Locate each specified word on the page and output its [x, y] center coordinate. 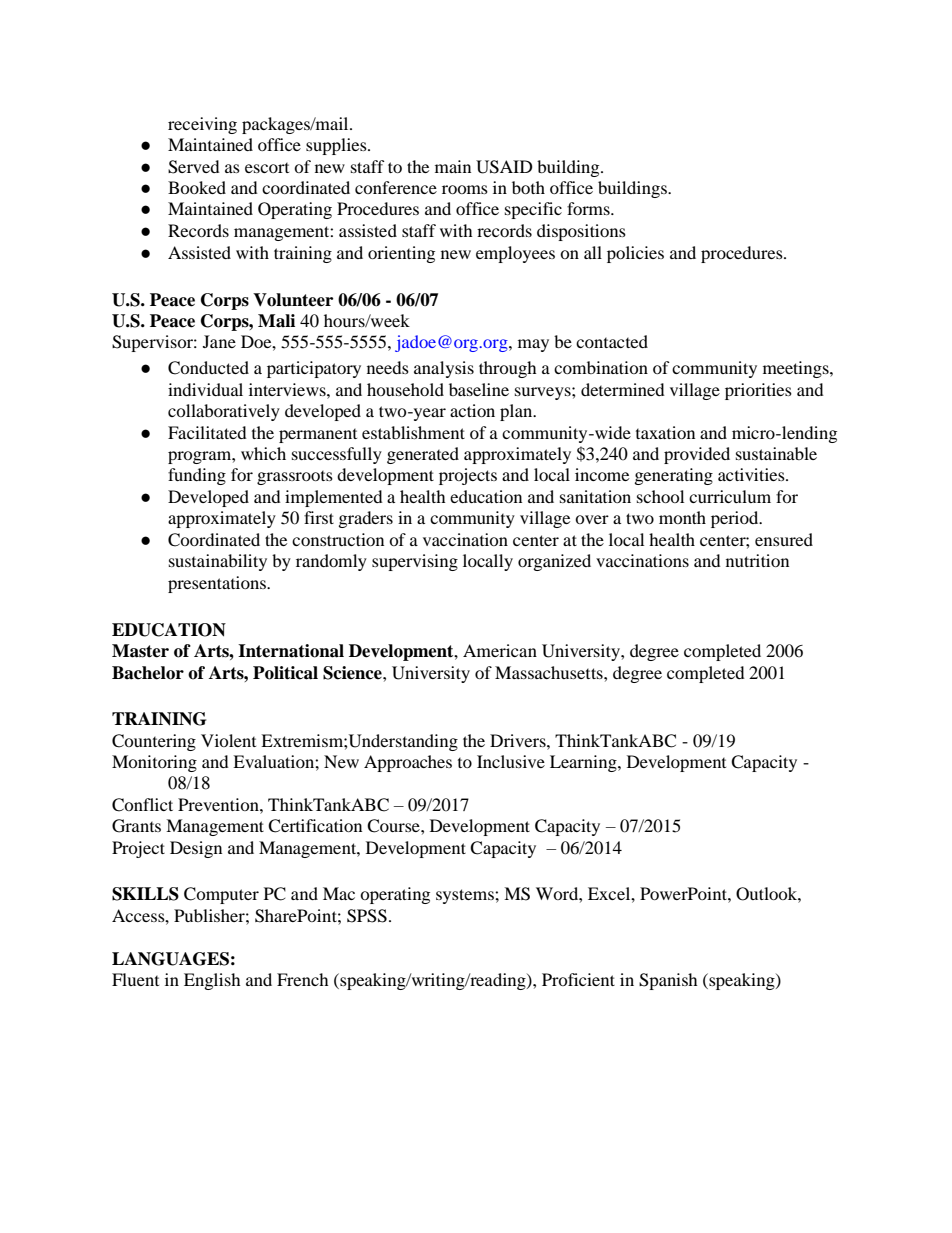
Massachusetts [550, 672]
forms [589, 208]
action [472, 410]
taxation [665, 432]
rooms [465, 189]
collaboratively [224, 412]
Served [194, 167]
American [500, 650]
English [212, 981]
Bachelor [148, 673]
